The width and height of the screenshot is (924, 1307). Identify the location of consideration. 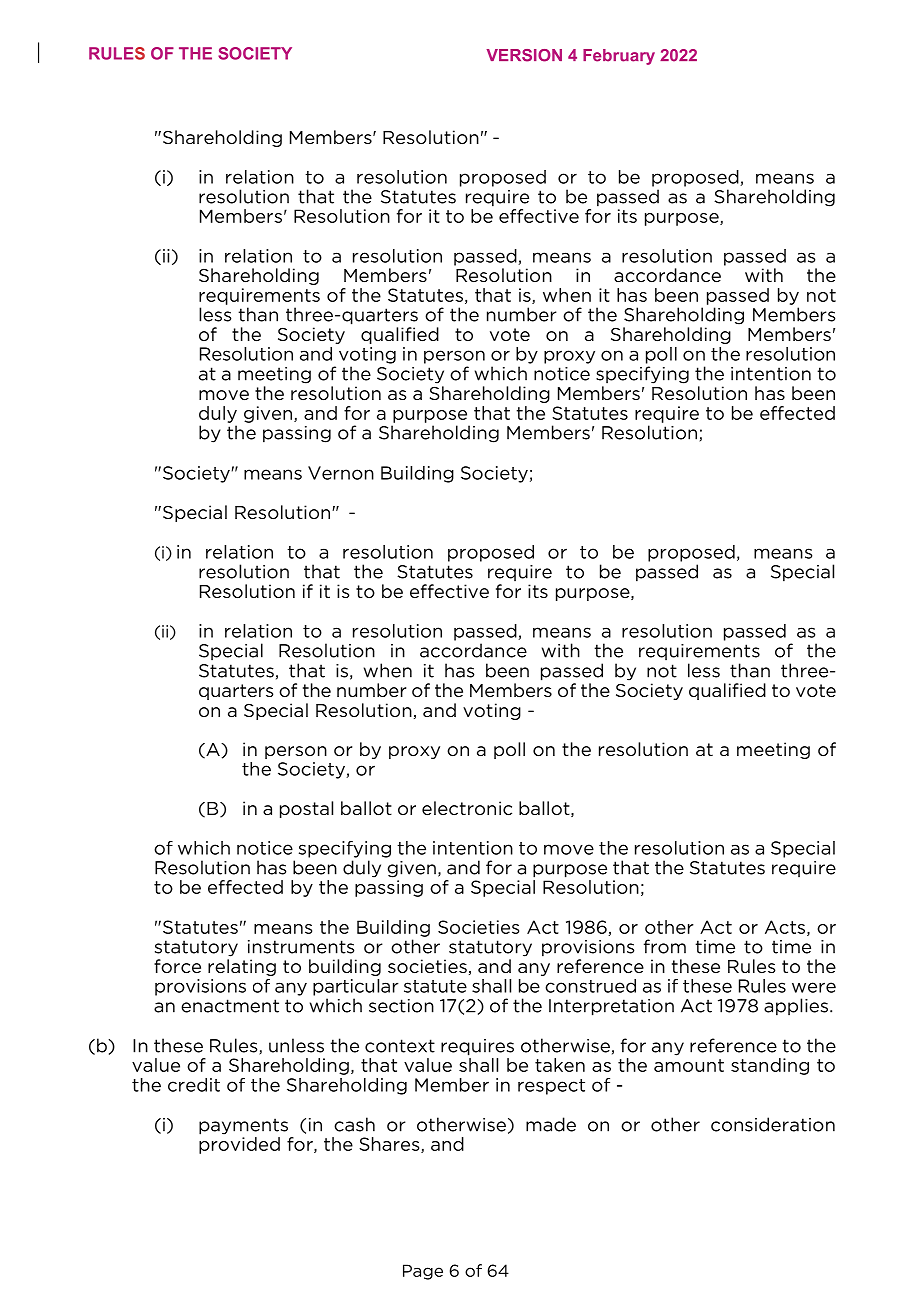
(773, 1124).
